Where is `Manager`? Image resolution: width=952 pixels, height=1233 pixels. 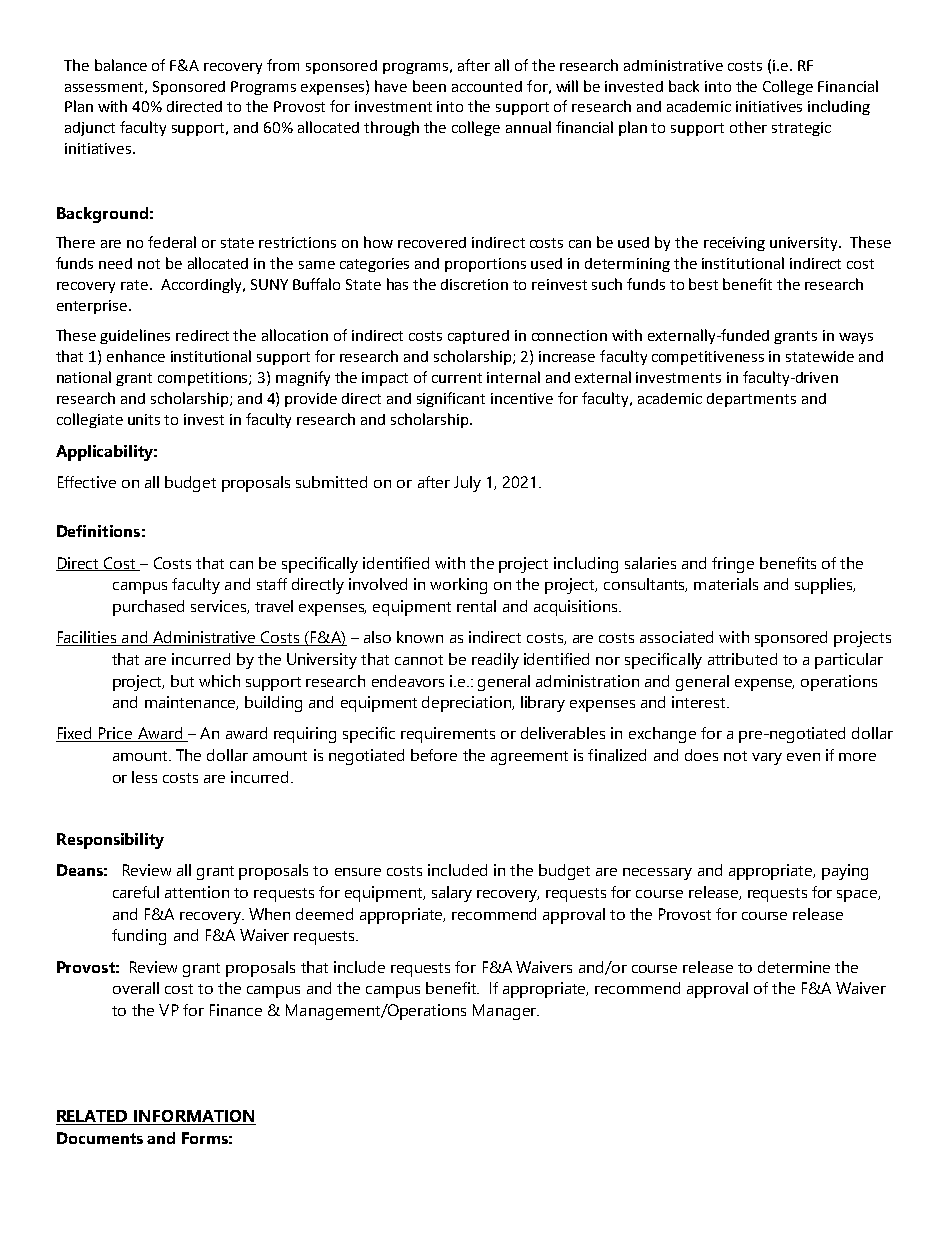
Manager is located at coordinates (505, 1012).
